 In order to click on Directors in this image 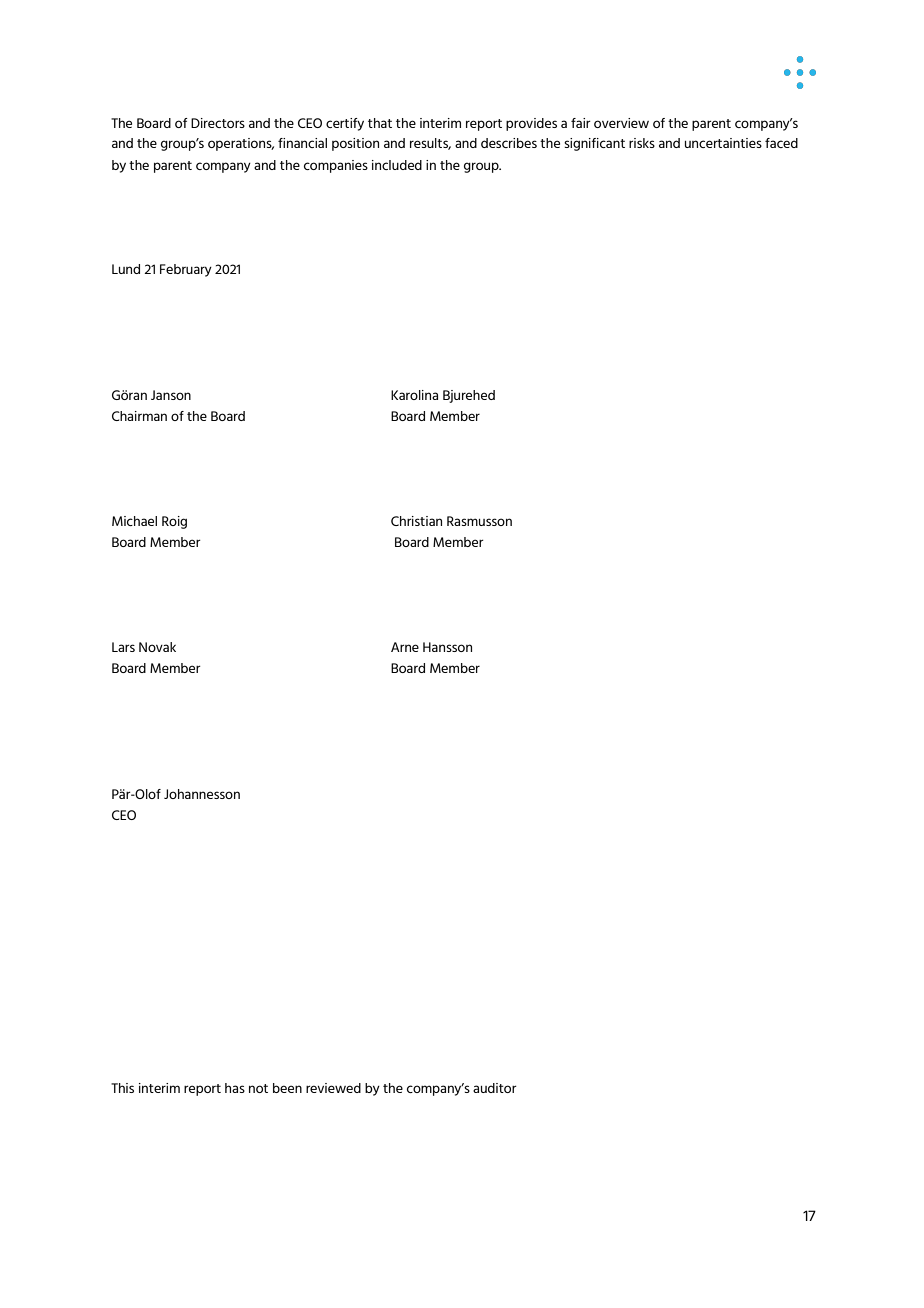, I will do `click(218, 123)`.
